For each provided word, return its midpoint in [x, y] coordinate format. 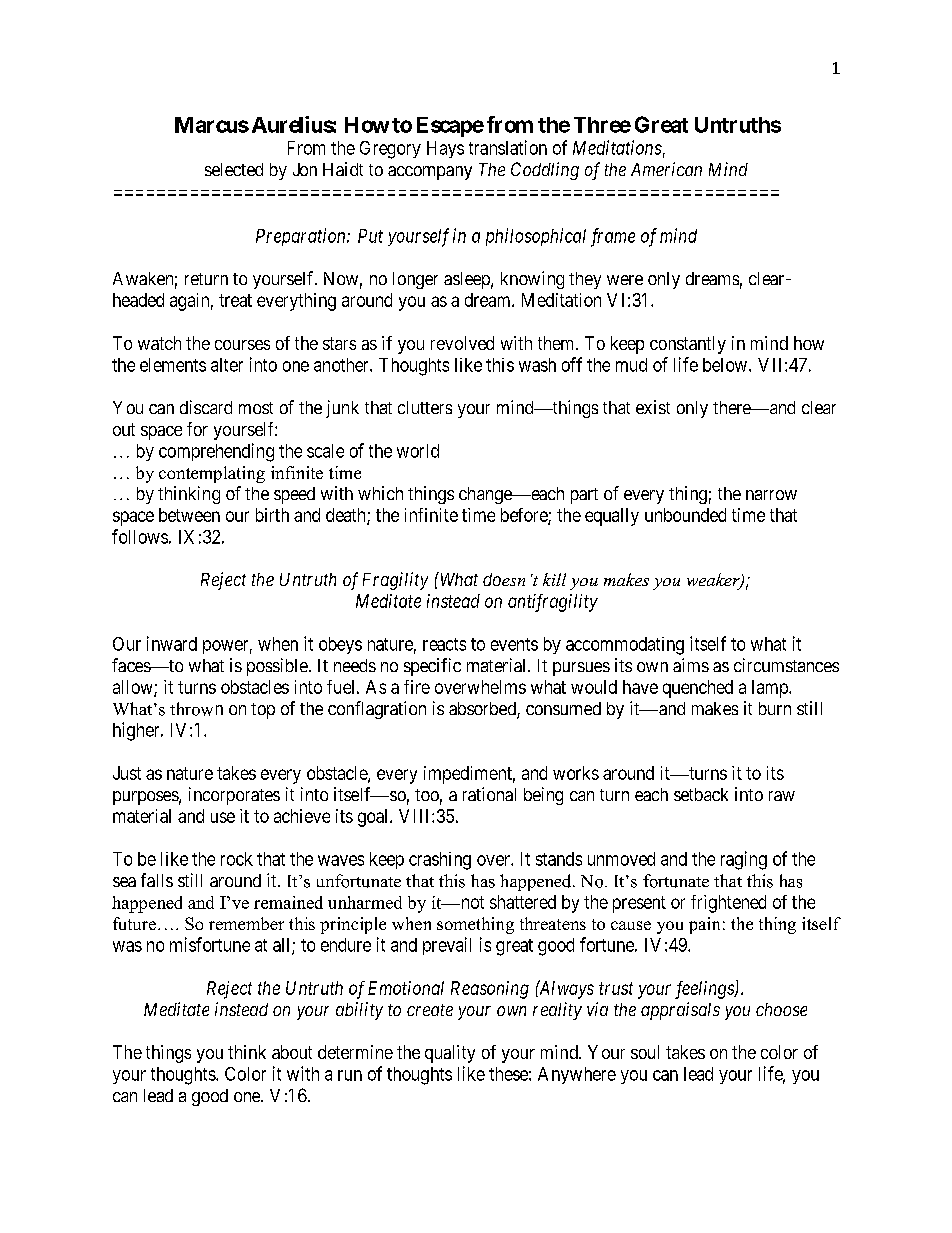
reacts [444, 644]
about [292, 1052]
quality [450, 1054]
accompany [430, 173]
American [666, 169]
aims [691, 665]
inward [172, 643]
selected [234, 169]
